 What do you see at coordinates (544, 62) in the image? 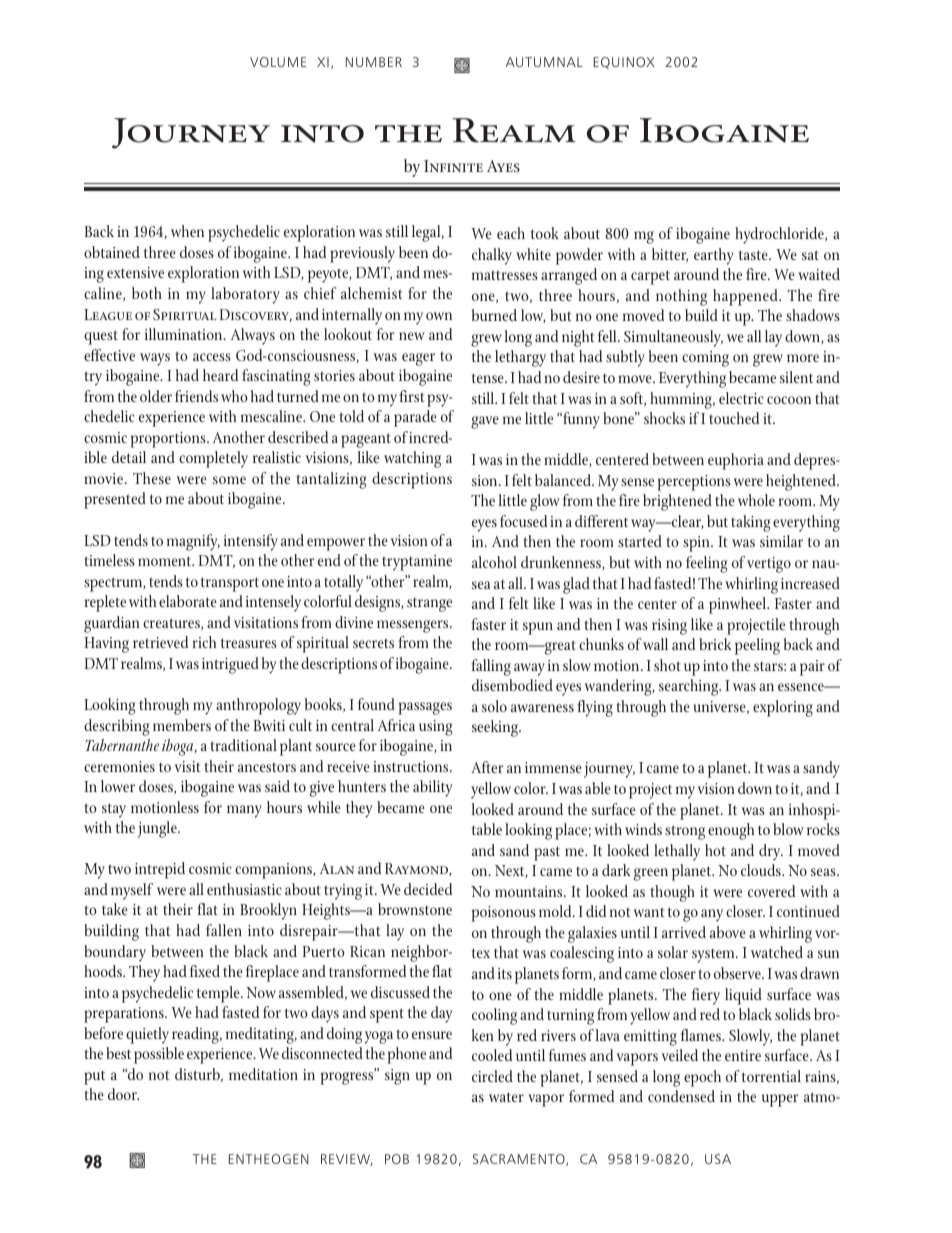
I see `AUTUMNAL` at bounding box center [544, 62].
